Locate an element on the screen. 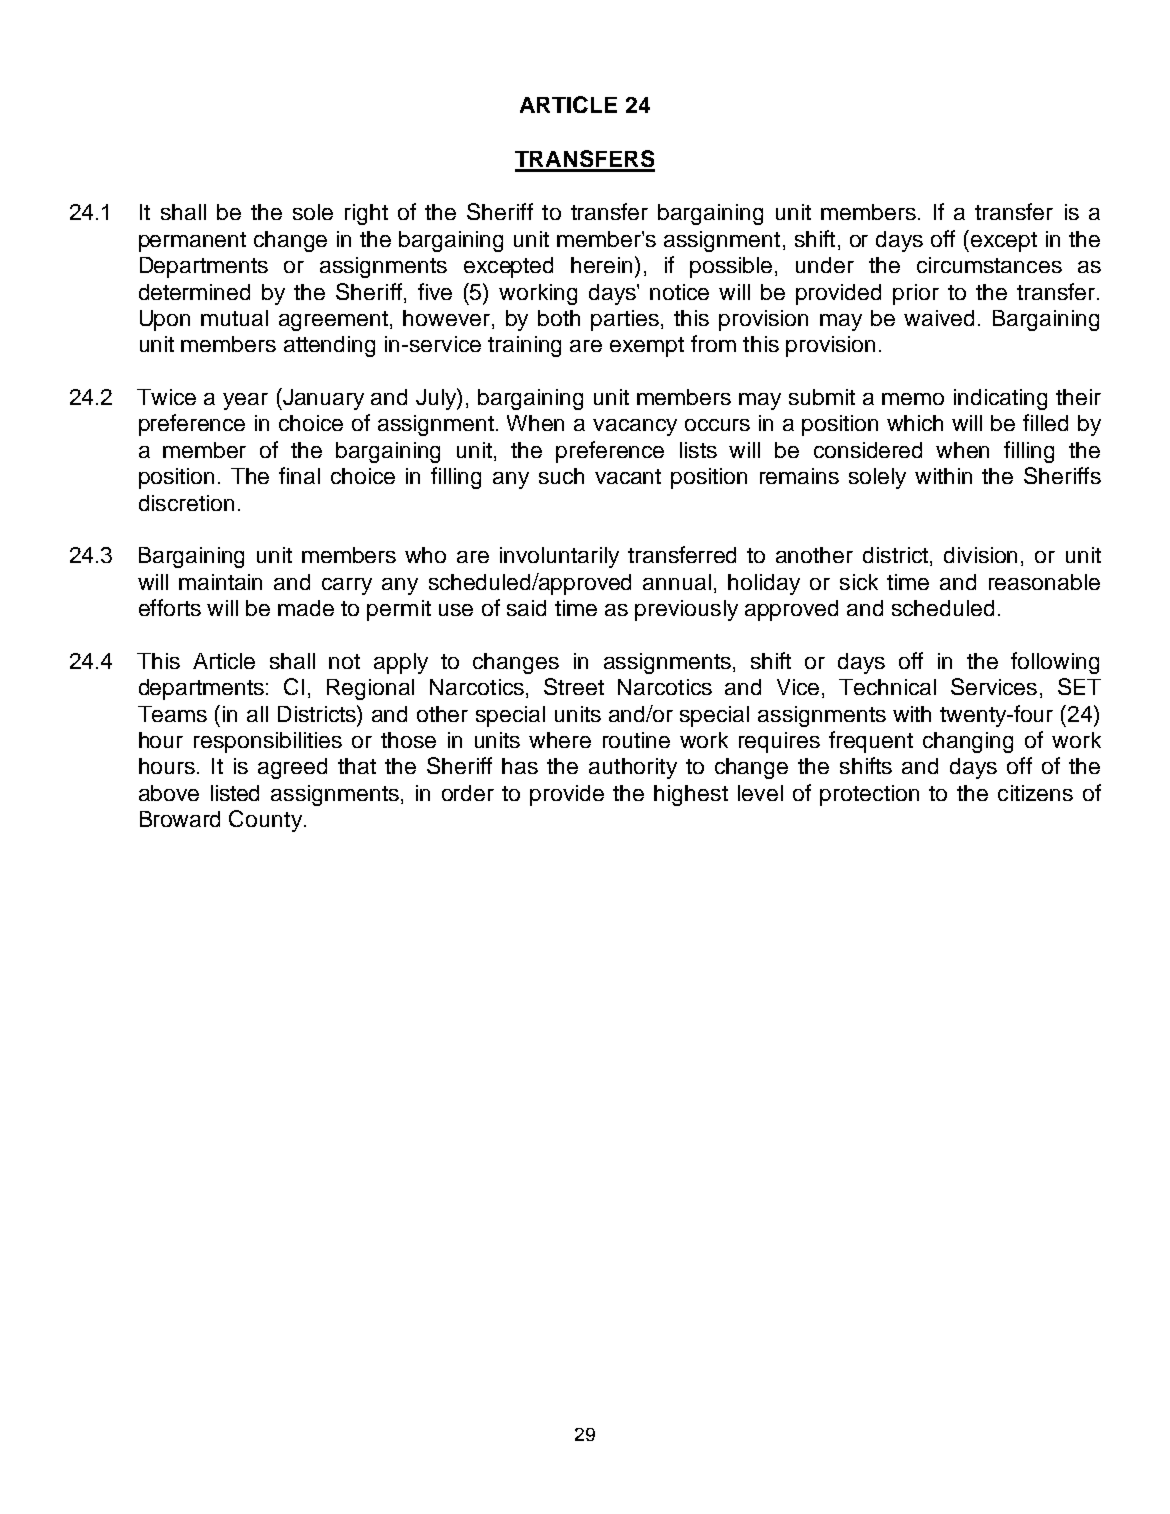 The height and width of the screenshot is (1514, 1170). highest is located at coordinates (691, 795).
